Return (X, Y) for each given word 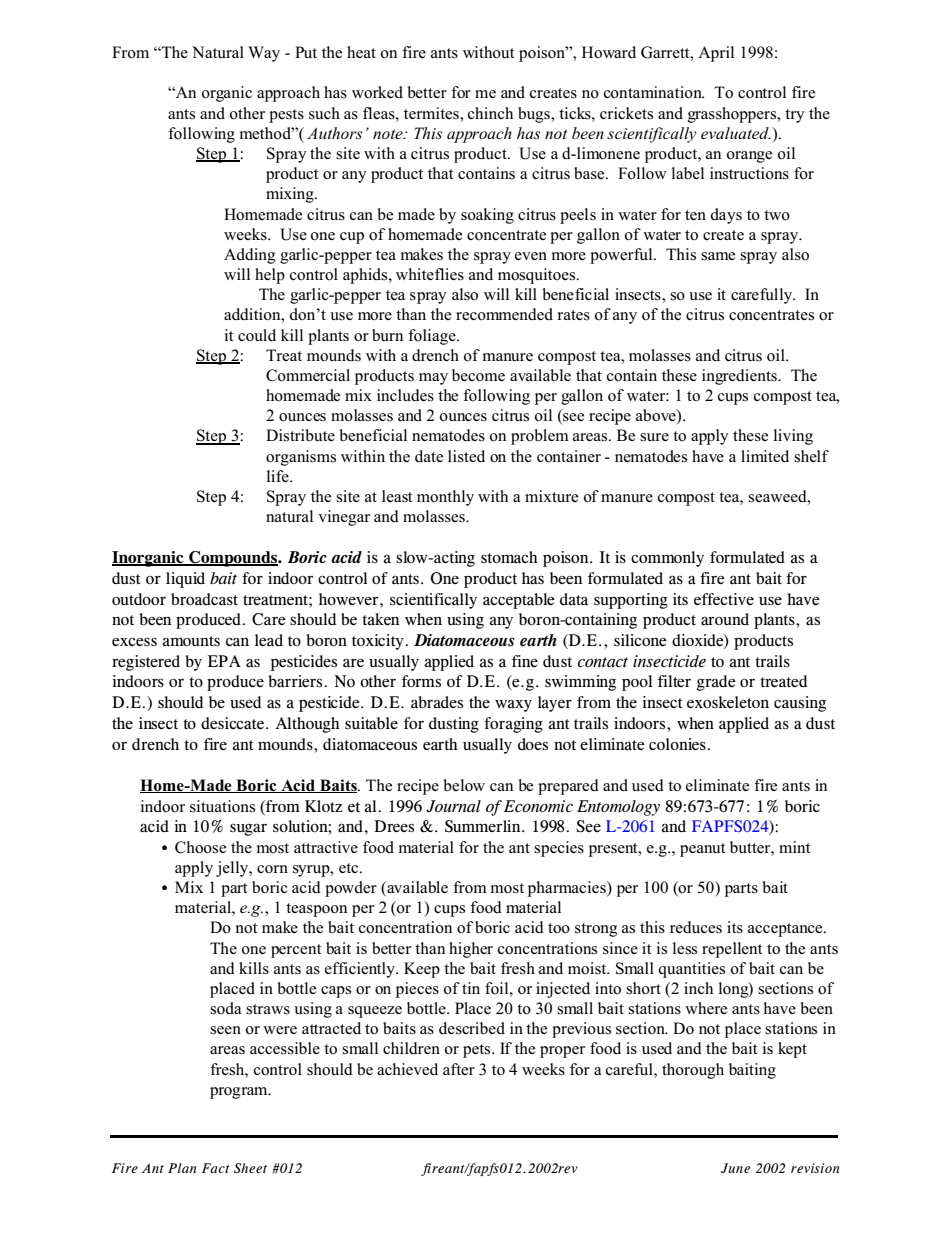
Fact (216, 1168)
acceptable (519, 601)
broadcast (204, 599)
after (459, 1069)
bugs (535, 115)
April (716, 54)
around (725, 619)
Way (264, 54)
